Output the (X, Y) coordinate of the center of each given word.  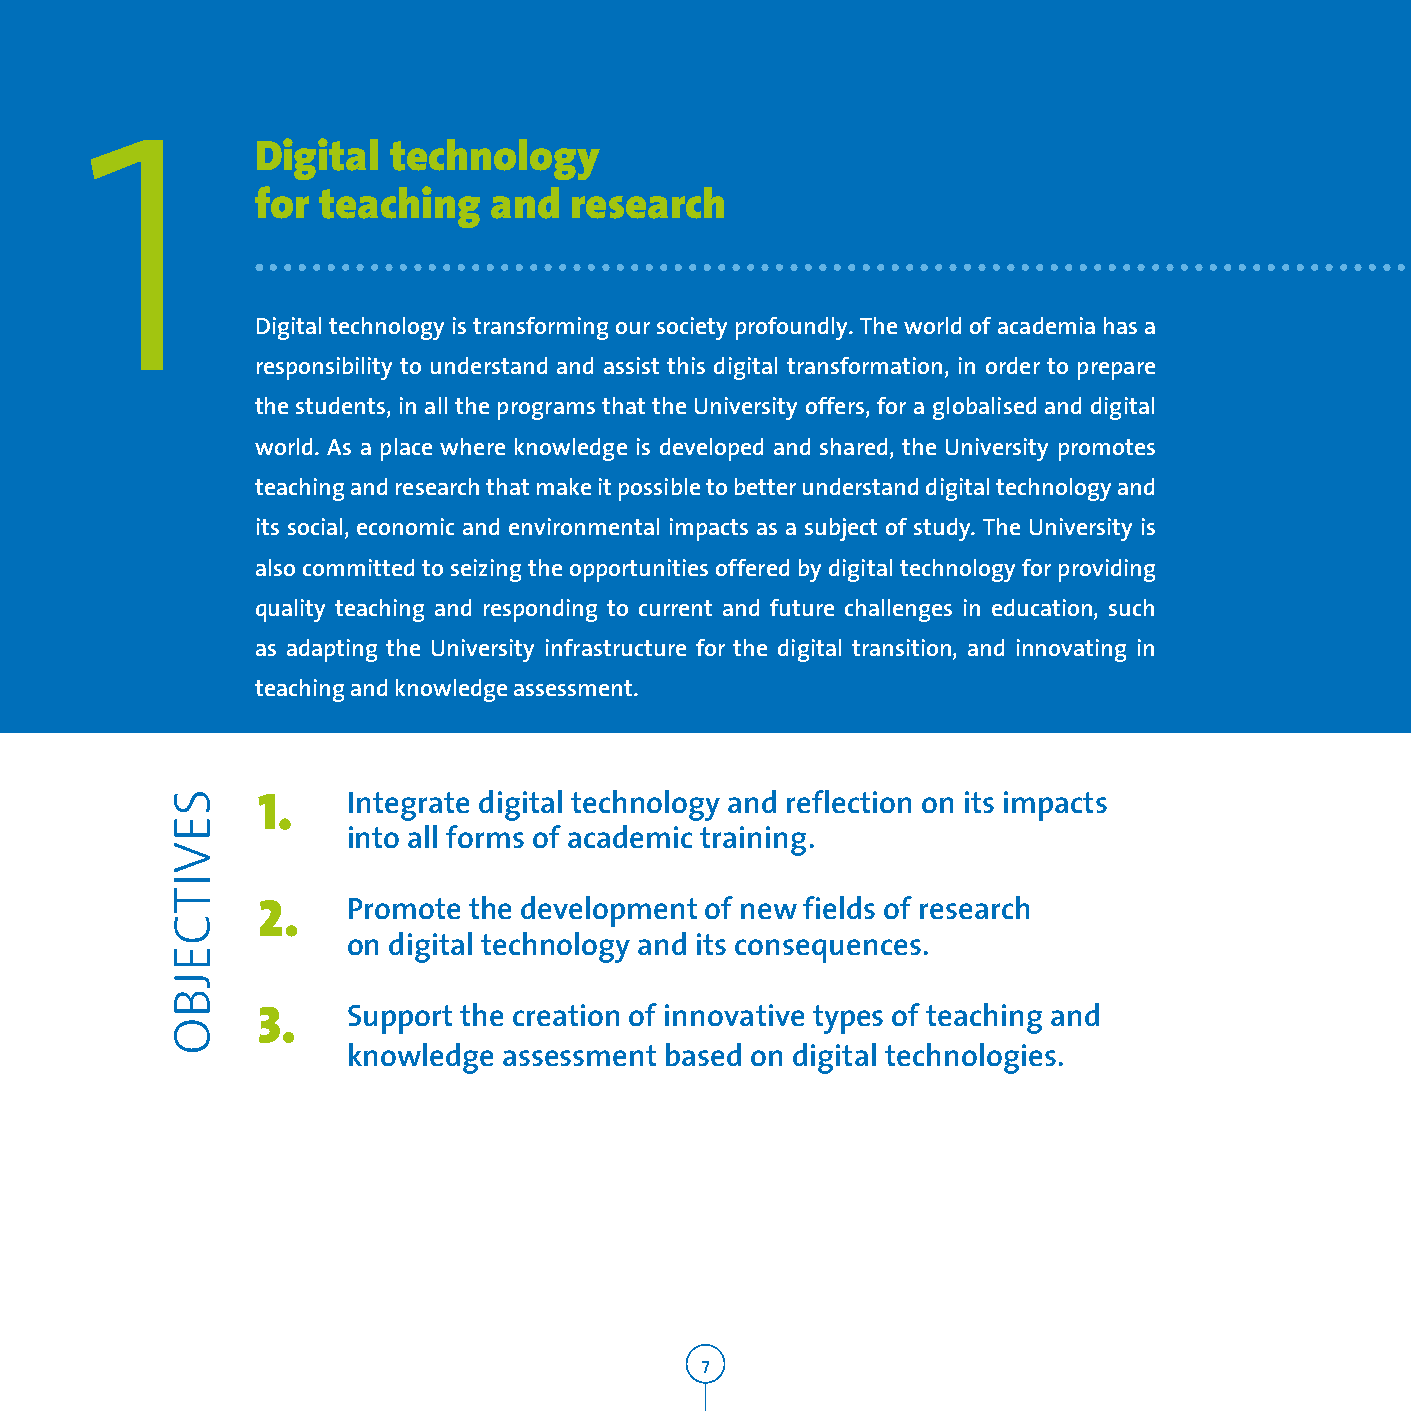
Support (400, 1019)
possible (659, 489)
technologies (970, 1058)
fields (839, 907)
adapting (332, 650)
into (374, 837)
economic (405, 526)
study (944, 529)
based (703, 1054)
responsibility (324, 368)
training (753, 841)
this (686, 365)
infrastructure (616, 647)
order (1013, 365)
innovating (1071, 650)
